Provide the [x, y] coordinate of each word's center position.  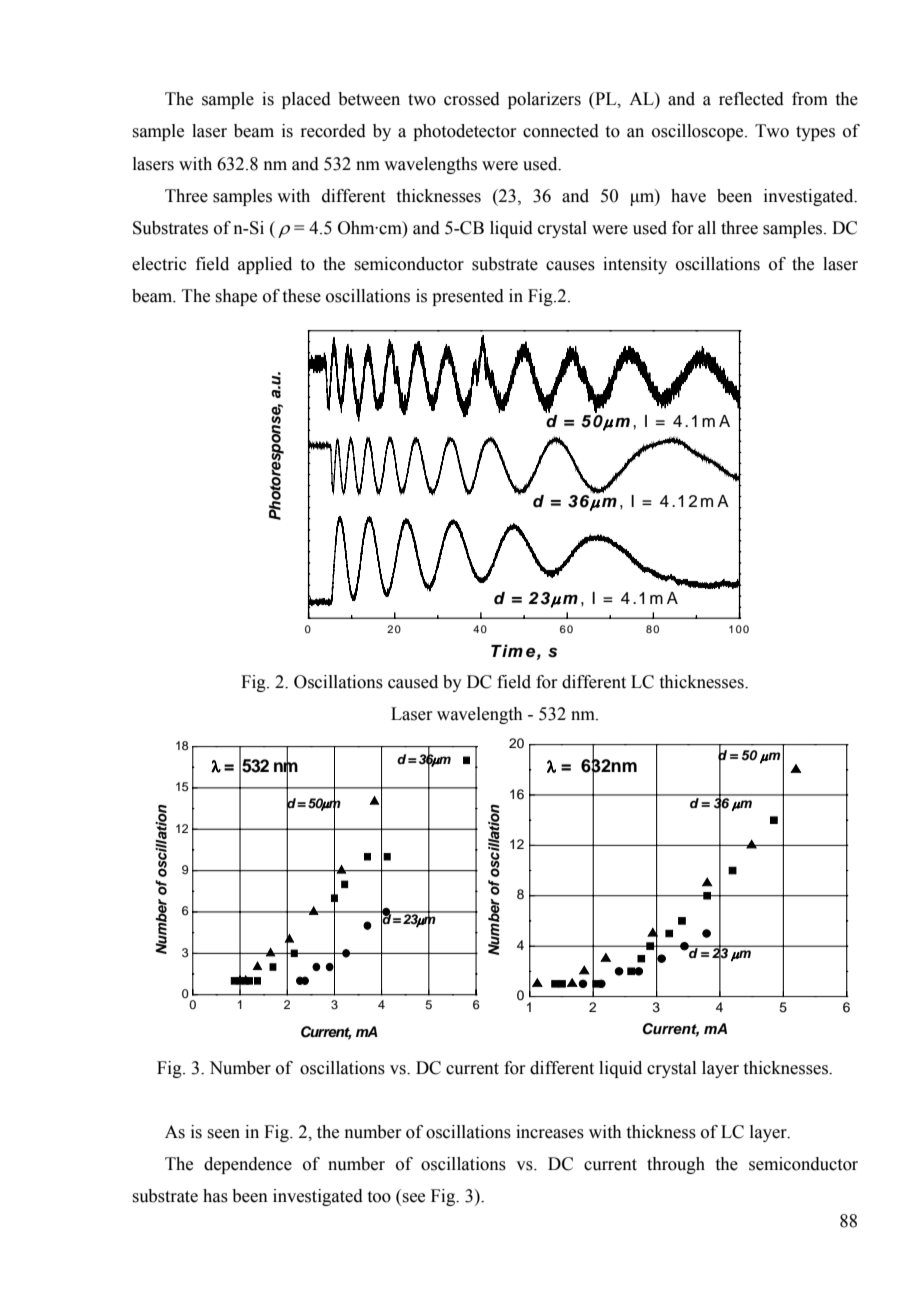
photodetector [465, 132]
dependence [248, 1165]
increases [550, 1132]
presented [468, 297]
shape [236, 297]
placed [306, 100]
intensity [635, 265]
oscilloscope [699, 132]
